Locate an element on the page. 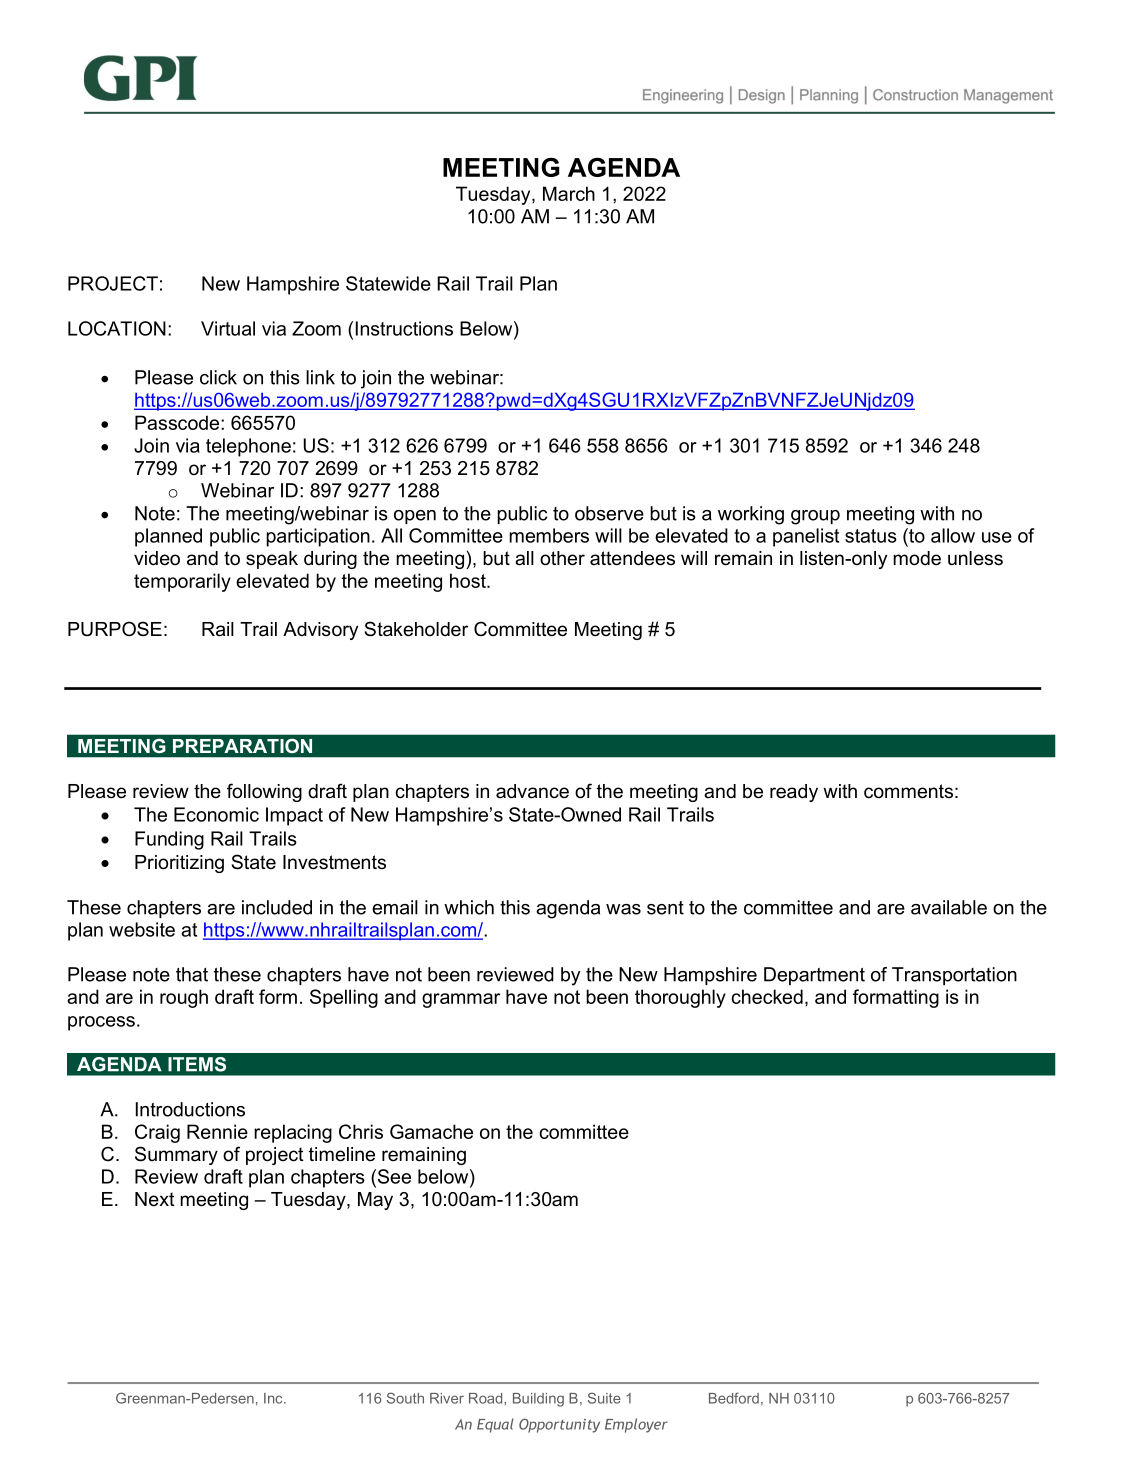 The image size is (1139, 1473). that is located at coordinates (192, 974).
